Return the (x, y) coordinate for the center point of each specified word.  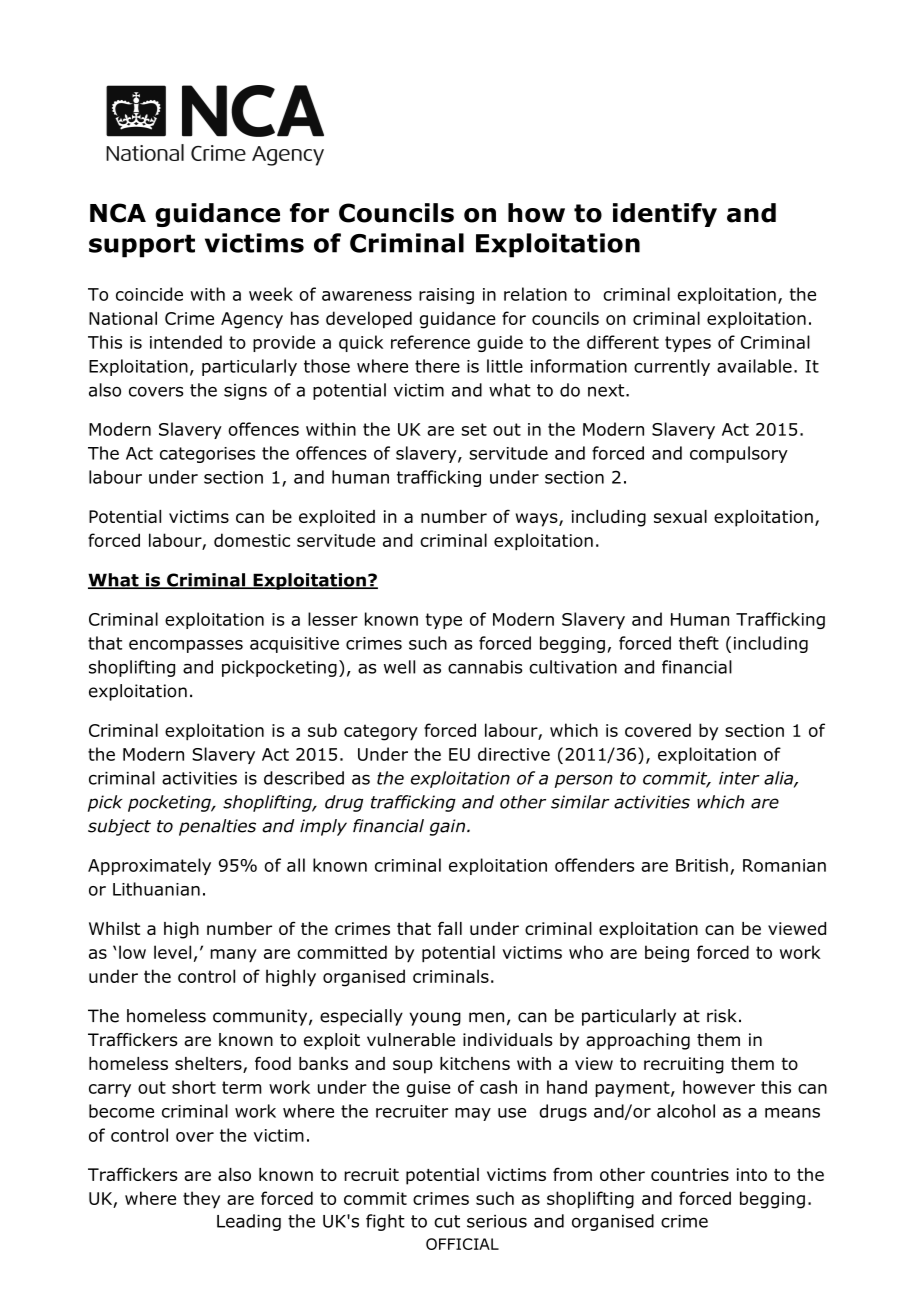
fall (450, 928)
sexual (680, 516)
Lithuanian (156, 889)
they (201, 1200)
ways (538, 520)
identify (665, 215)
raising (446, 296)
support (142, 246)
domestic (252, 540)
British (702, 865)
